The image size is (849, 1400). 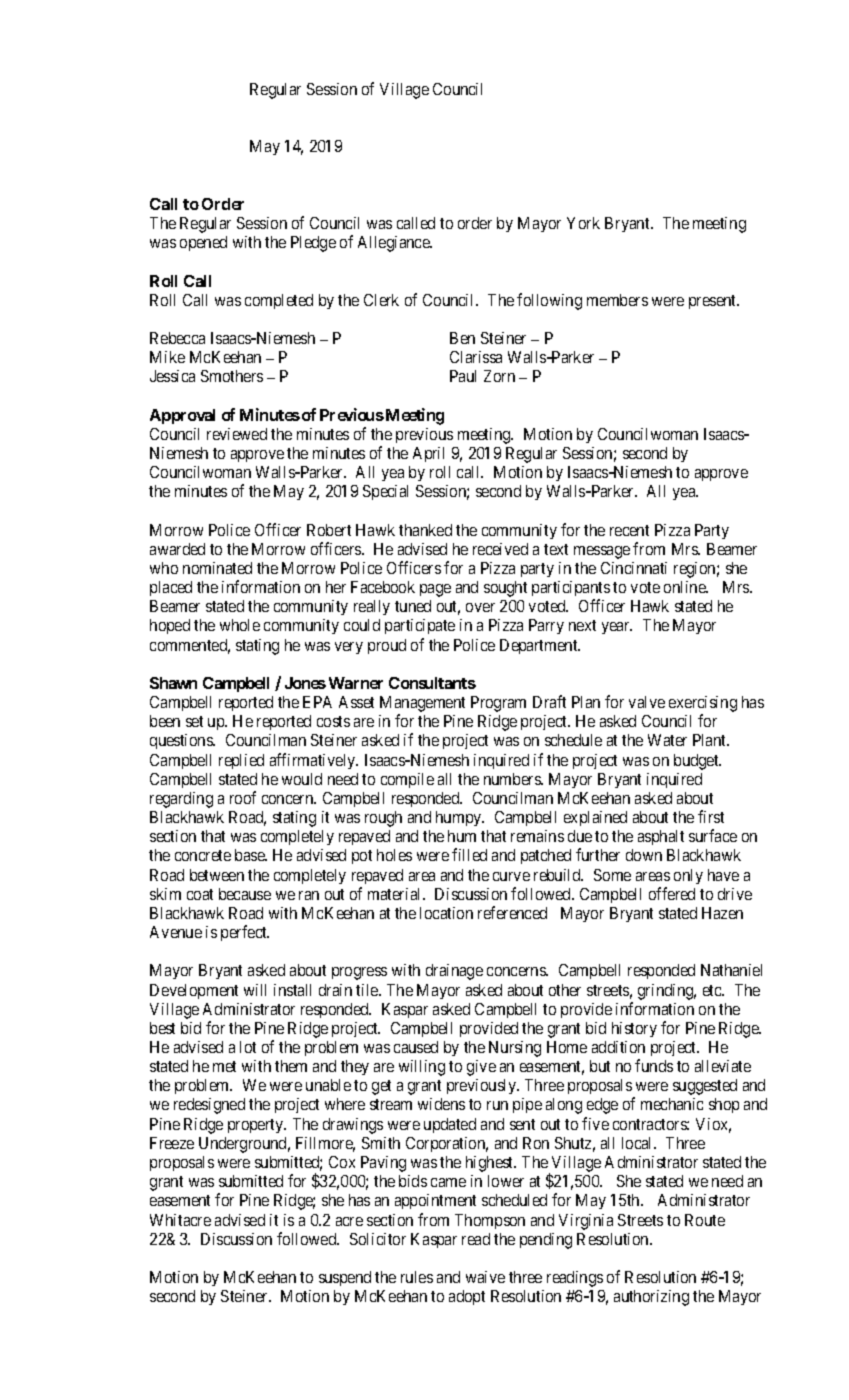 What do you see at coordinates (644, 855) in the image?
I see `down` at bounding box center [644, 855].
